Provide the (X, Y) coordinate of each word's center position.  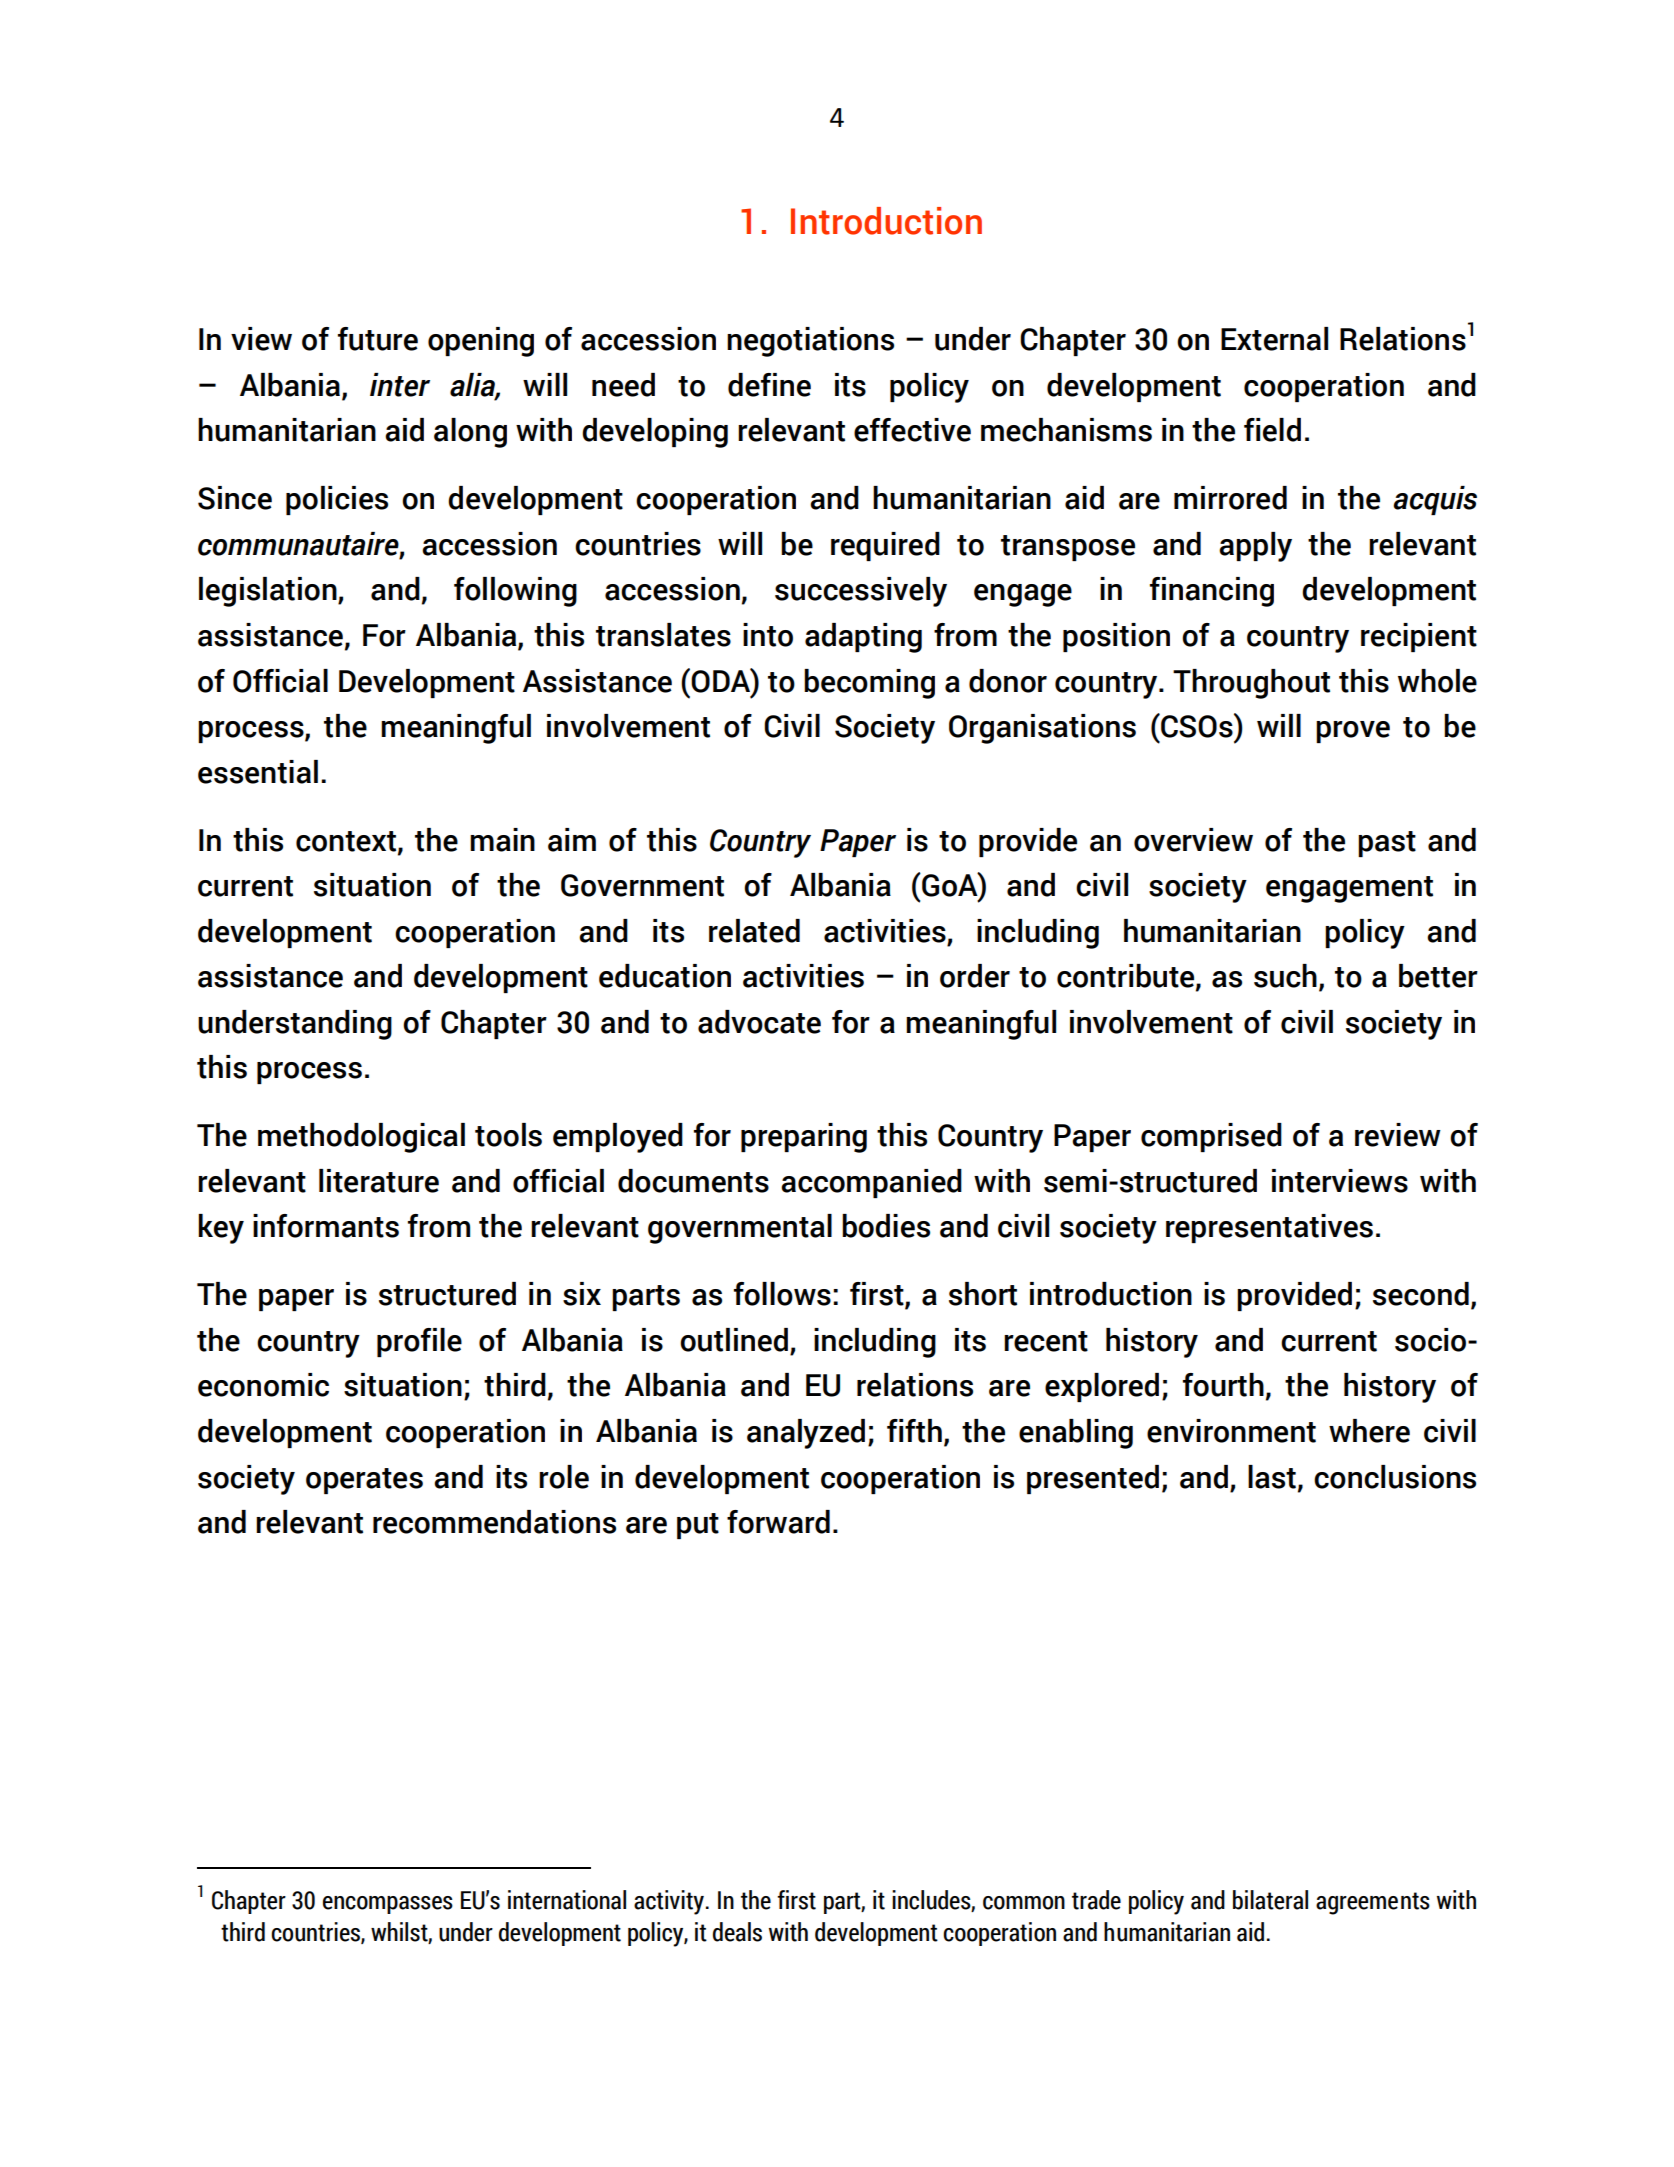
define (769, 385)
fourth (1223, 1385)
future (378, 339)
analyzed (806, 1434)
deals (737, 1932)
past (1387, 844)
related (754, 931)
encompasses (388, 1905)
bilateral (1270, 1900)
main (502, 840)
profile (419, 1342)
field (1272, 430)
